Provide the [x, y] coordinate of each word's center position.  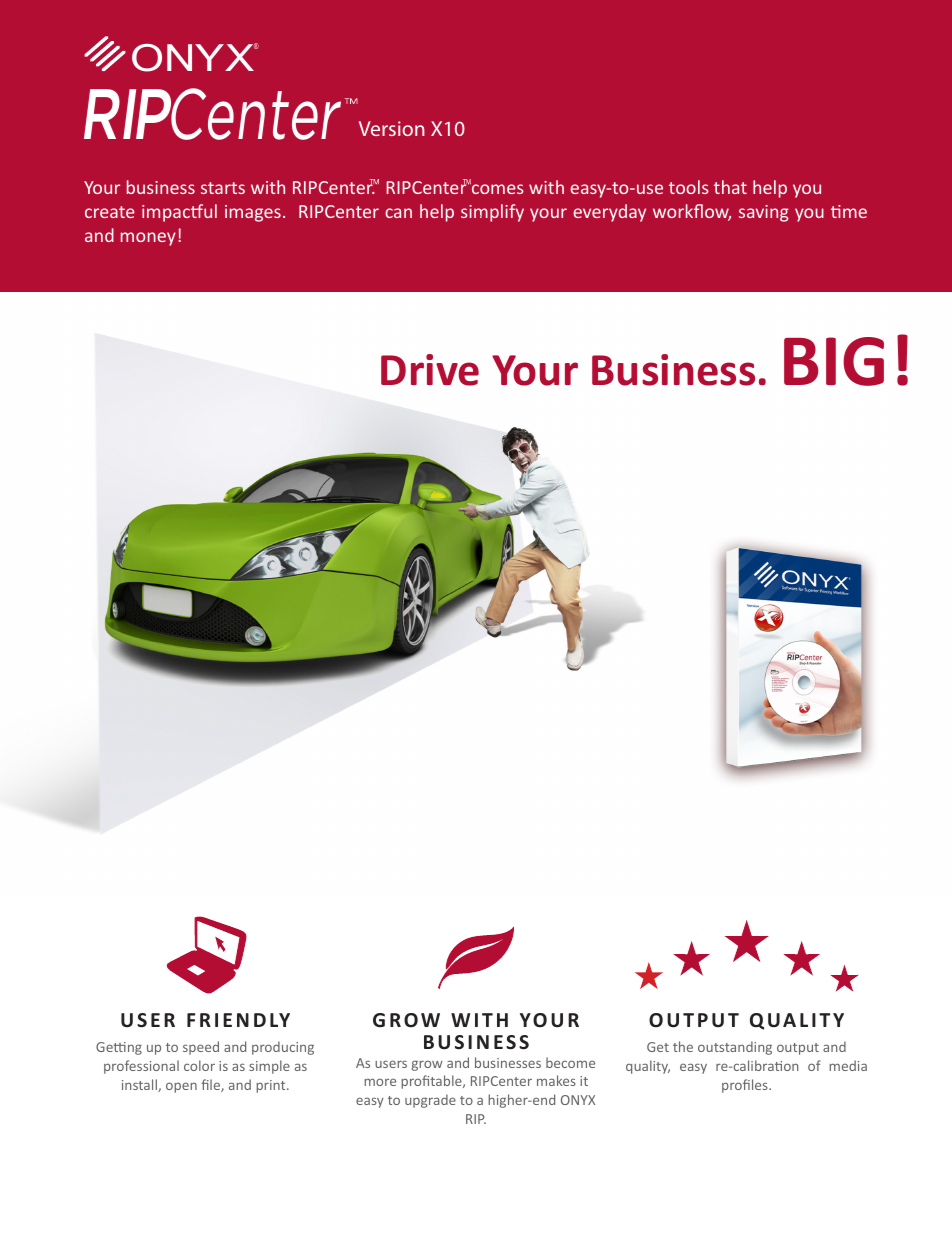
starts [223, 188]
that [730, 187]
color [199, 1065]
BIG [834, 361]
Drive [430, 370]
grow [427, 1065]
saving [764, 213]
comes [497, 188]
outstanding [735, 1048]
